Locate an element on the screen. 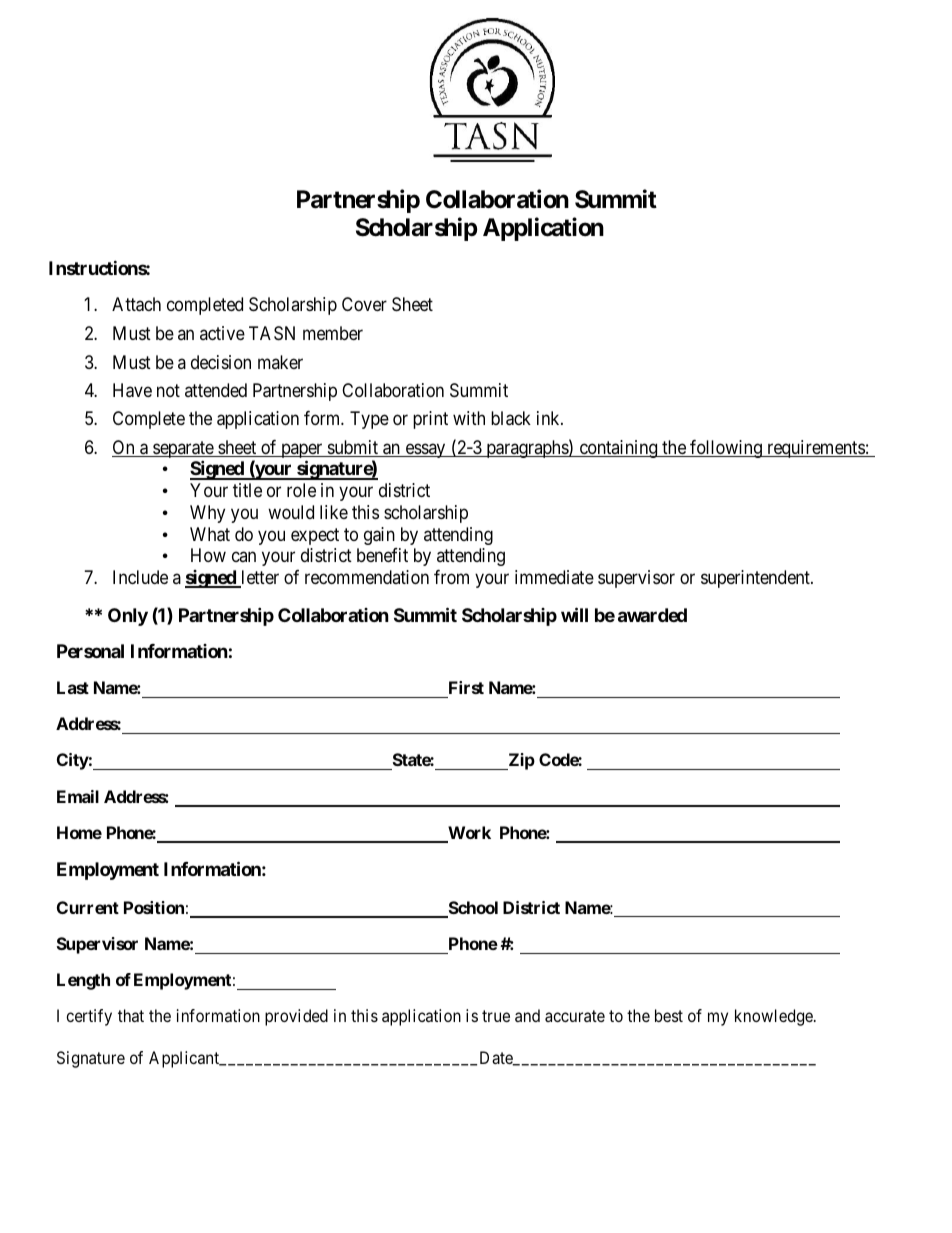  that is located at coordinates (131, 1015).
